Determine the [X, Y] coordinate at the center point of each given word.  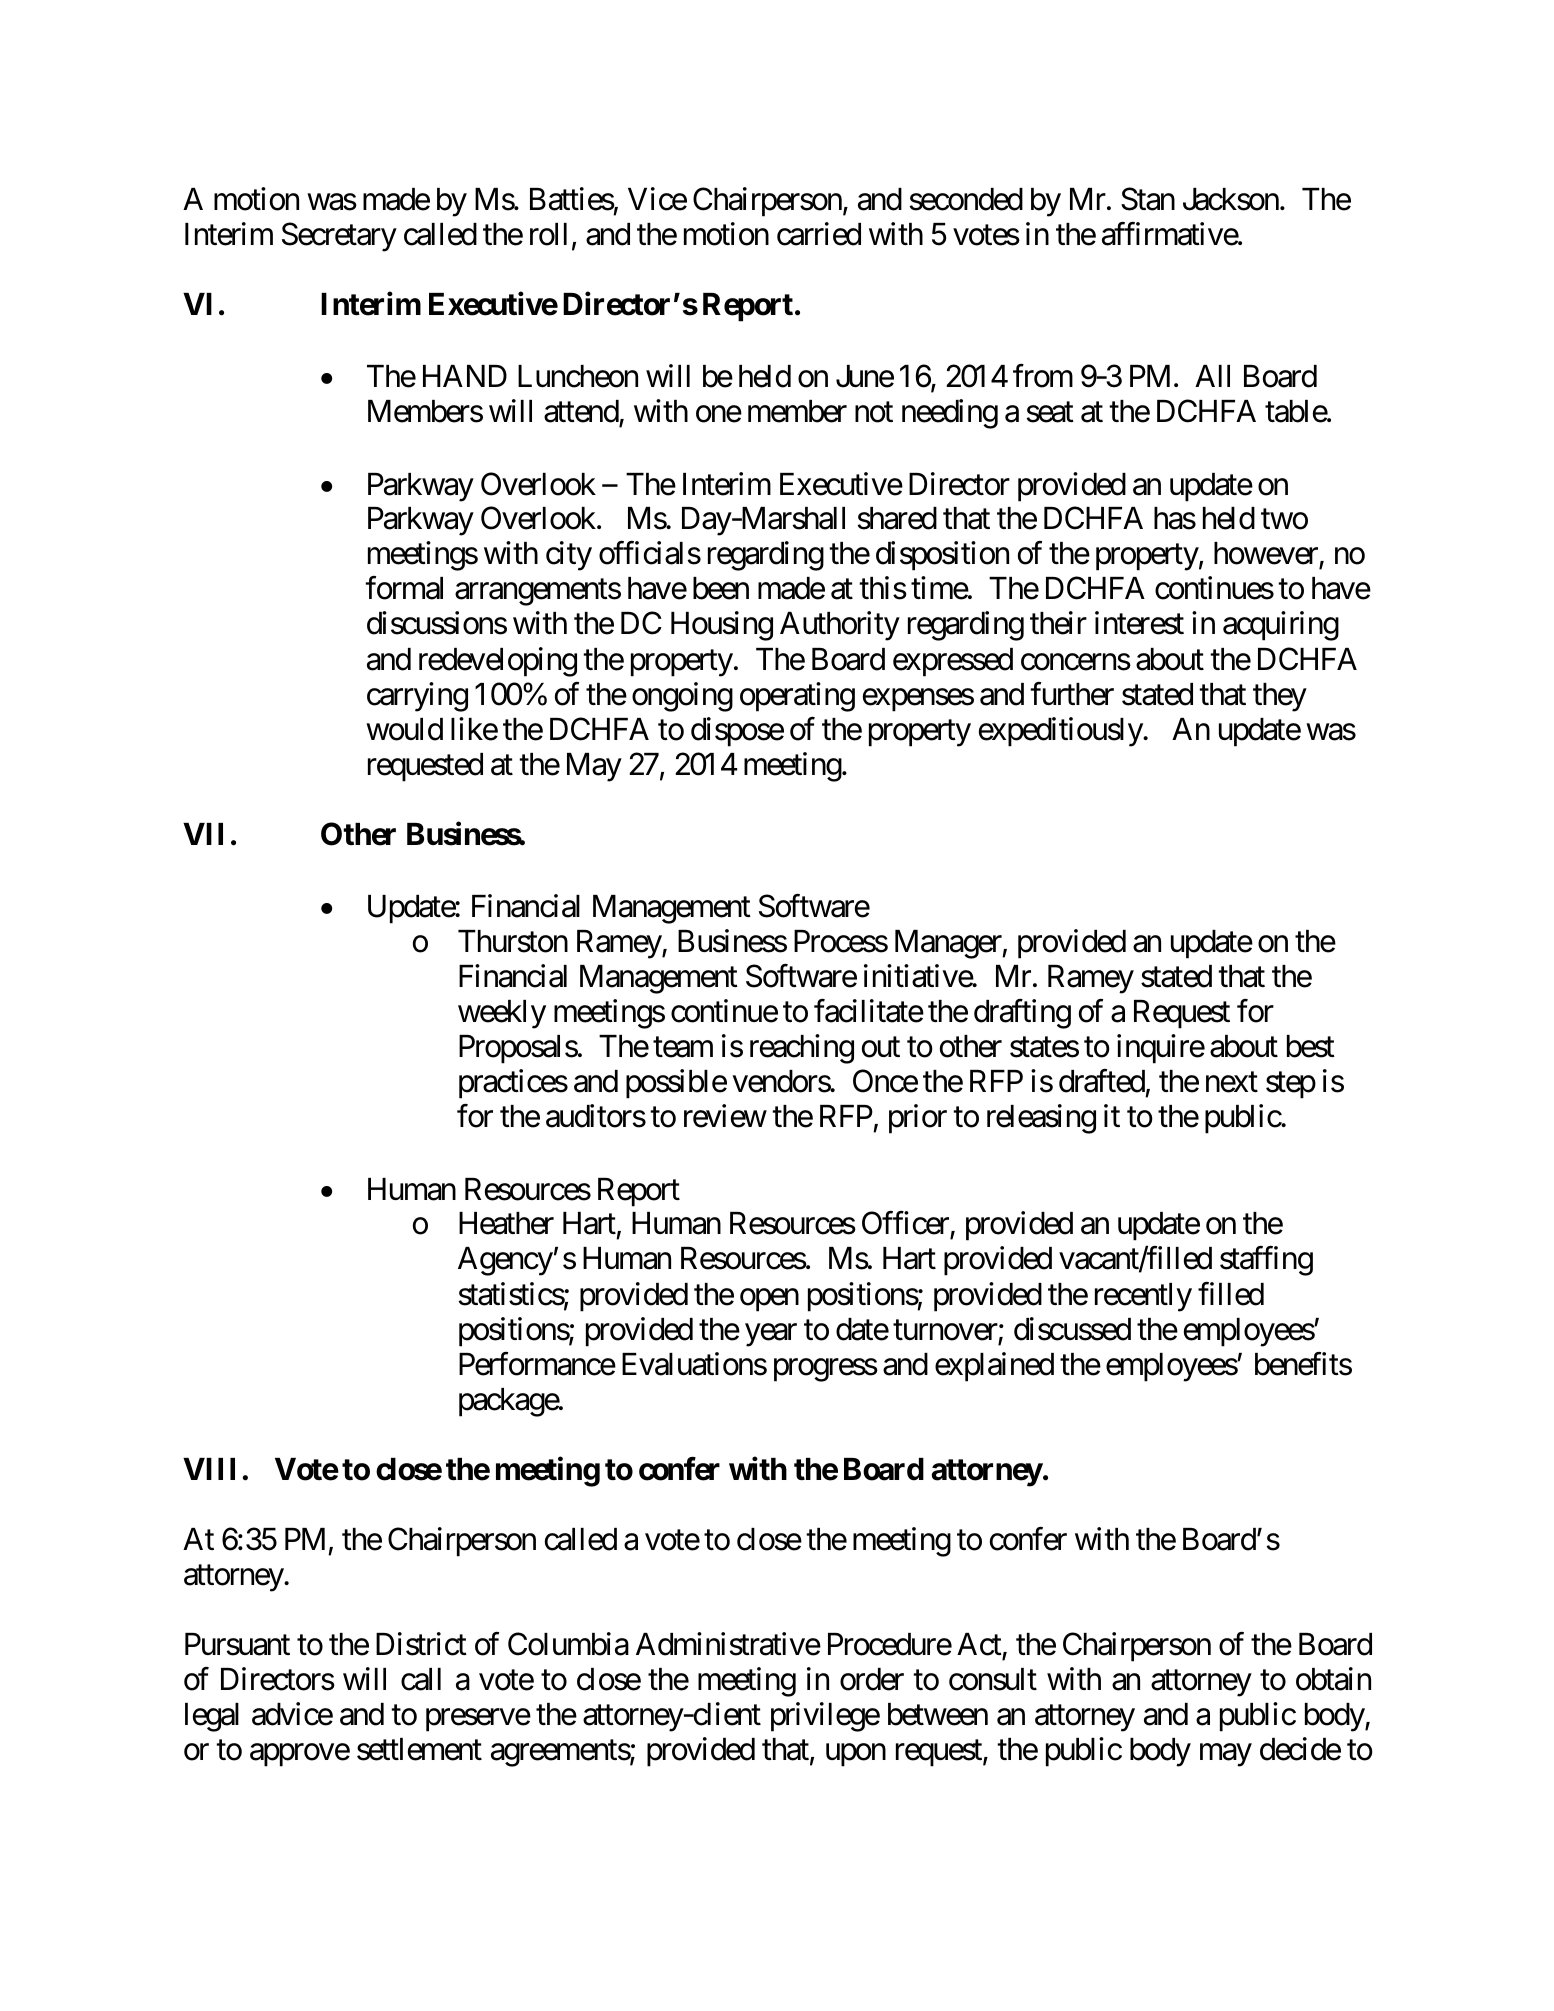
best [1311, 1046]
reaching [802, 1049]
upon [856, 1755]
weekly [502, 1014]
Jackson [1231, 199]
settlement [419, 1749]
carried [819, 234]
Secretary [339, 237]
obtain [1333, 1679]
